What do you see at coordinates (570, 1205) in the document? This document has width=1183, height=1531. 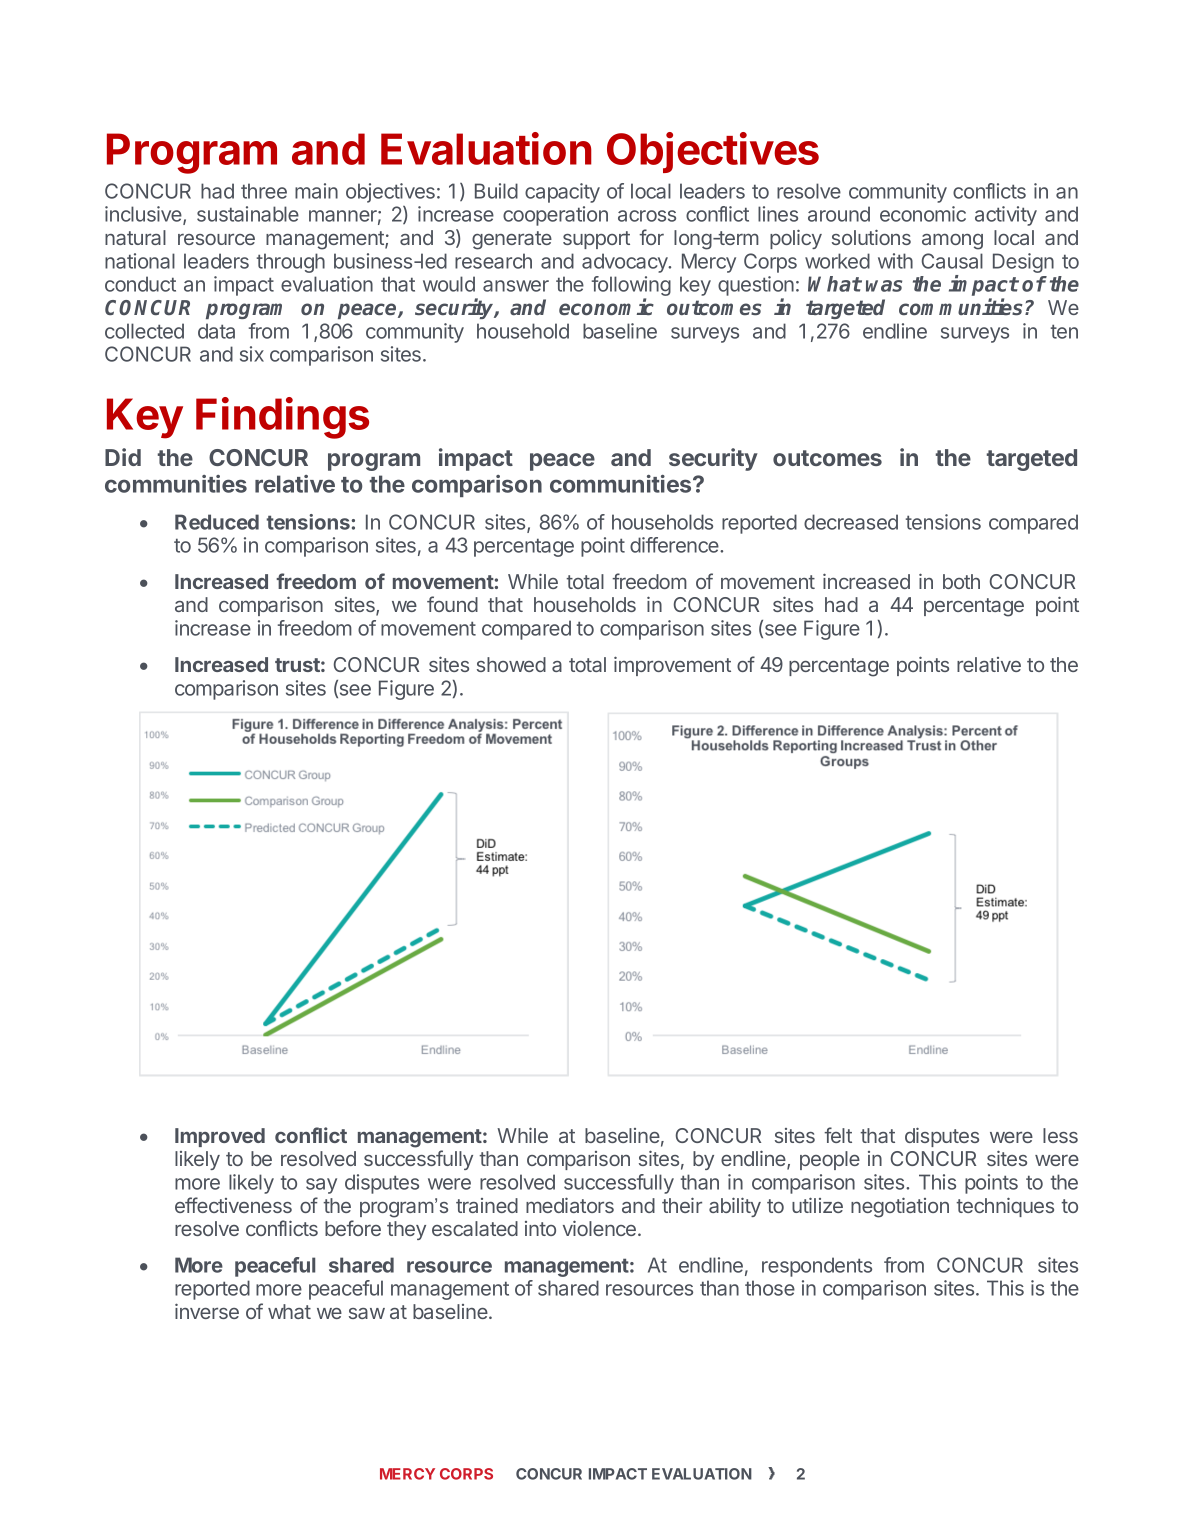 I see `mediators` at bounding box center [570, 1205].
